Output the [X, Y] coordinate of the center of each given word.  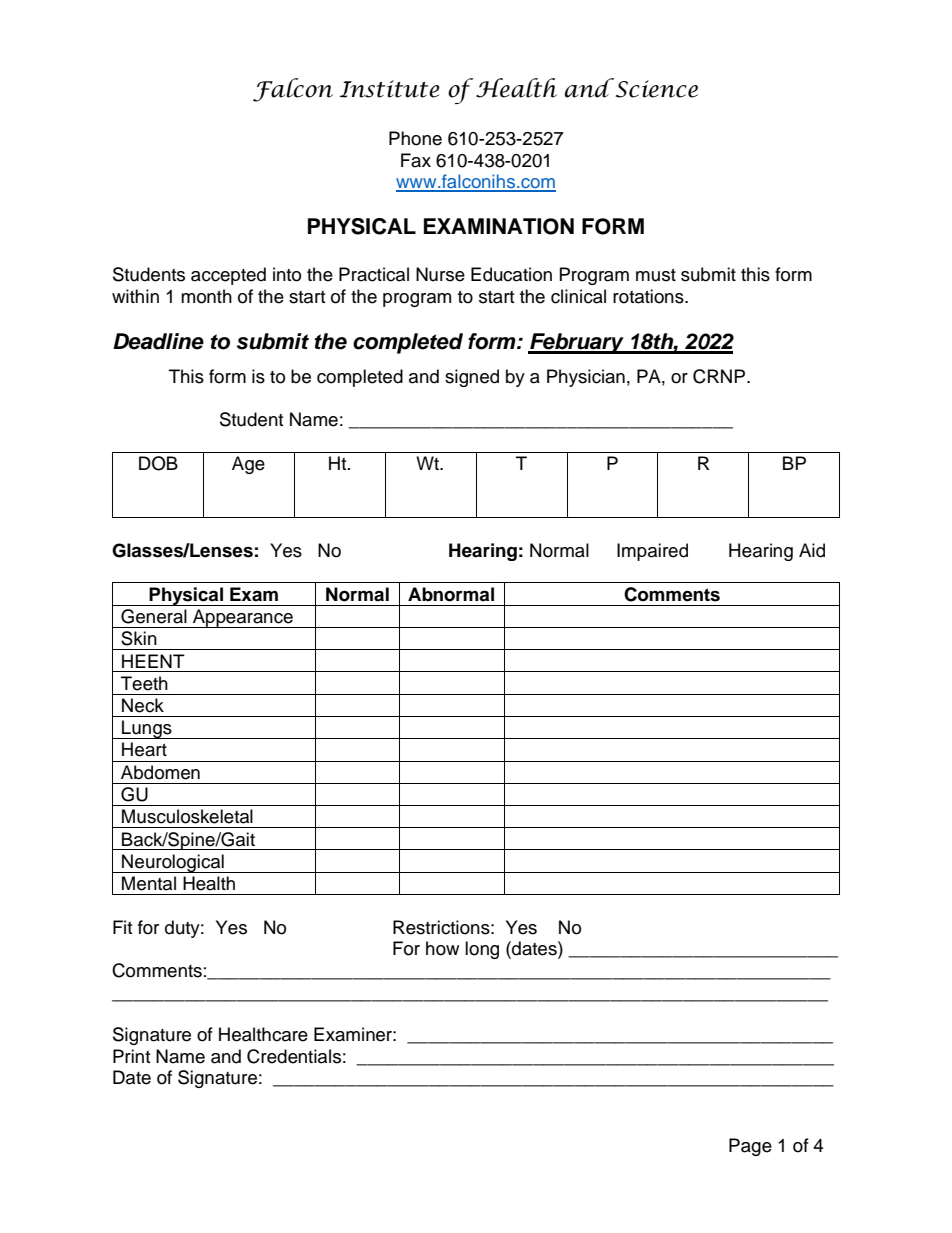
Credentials [294, 1056]
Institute [389, 89]
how [442, 948]
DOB [158, 463]
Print [131, 1056]
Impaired [652, 552]
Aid [812, 550]
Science [655, 88]
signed [472, 378]
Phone [415, 138]
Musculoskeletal [187, 816]
